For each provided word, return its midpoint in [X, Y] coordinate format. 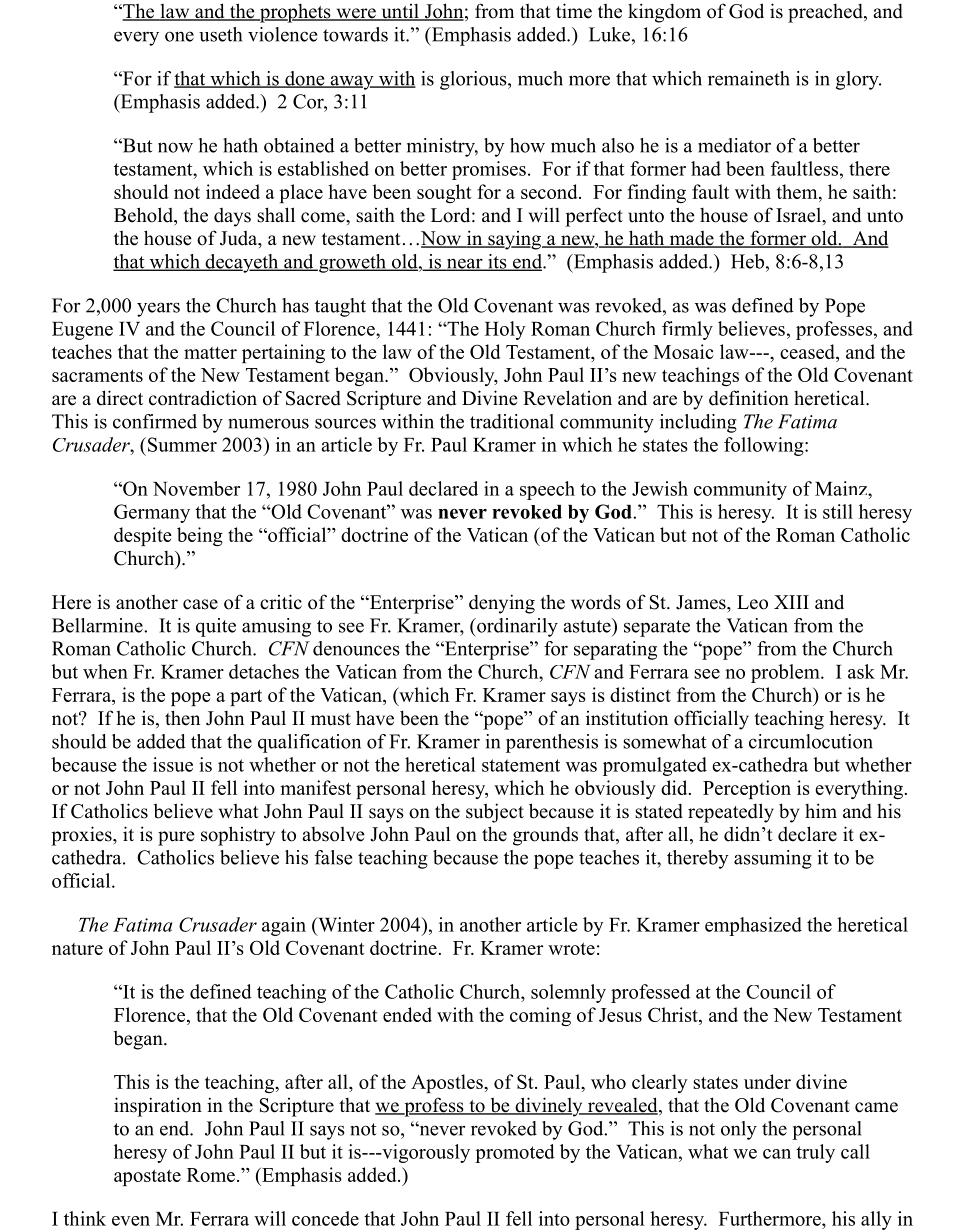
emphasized [753, 926]
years [158, 309]
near [465, 264]
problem [786, 673]
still [838, 511]
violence [282, 34]
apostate [147, 1177]
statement [521, 765]
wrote [571, 948]
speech [547, 490]
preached [826, 13]
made [691, 239]
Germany [152, 513]
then [182, 718]
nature [77, 949]
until [400, 12]
